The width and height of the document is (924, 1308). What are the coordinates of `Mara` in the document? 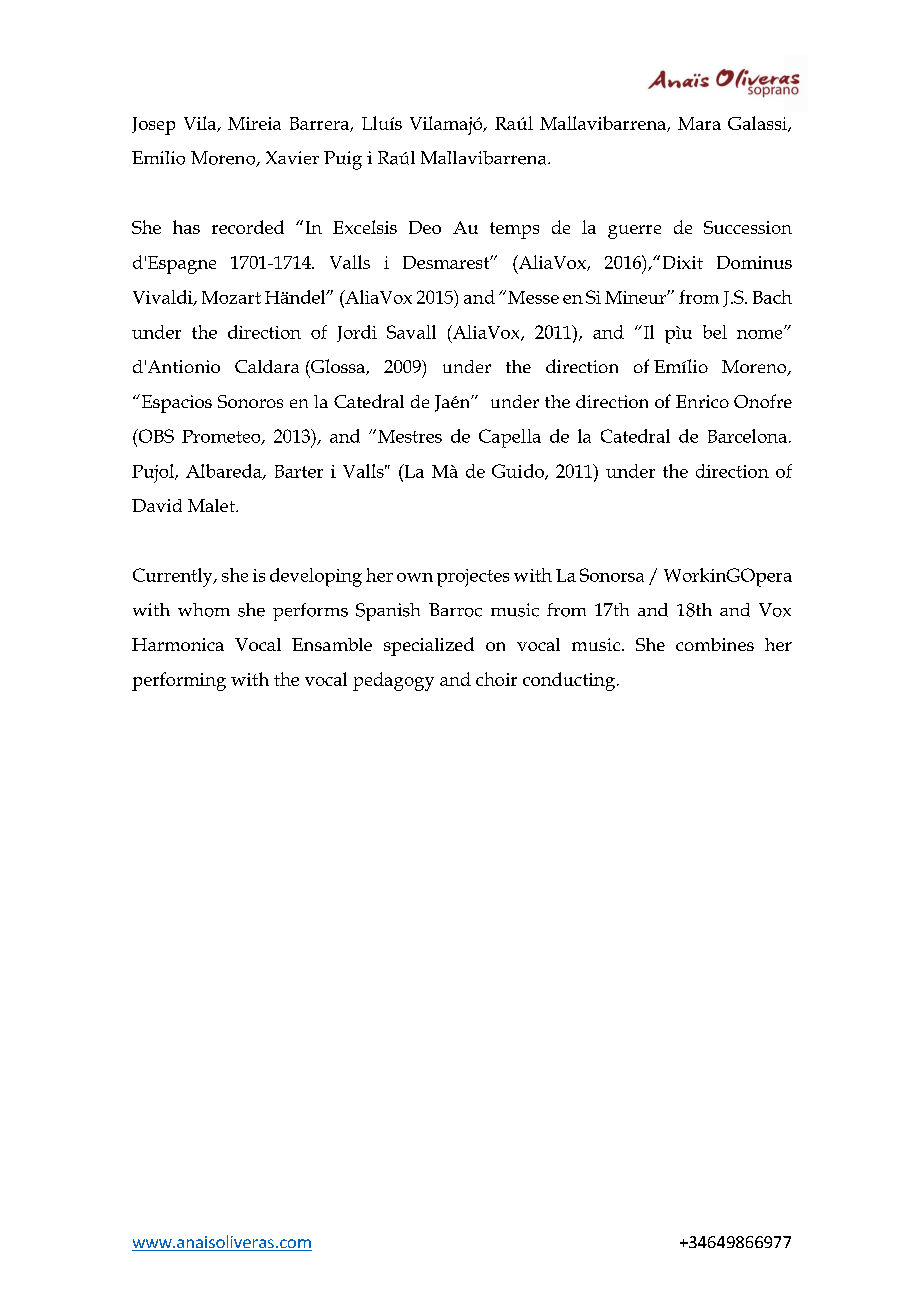 It's located at (699, 123).
